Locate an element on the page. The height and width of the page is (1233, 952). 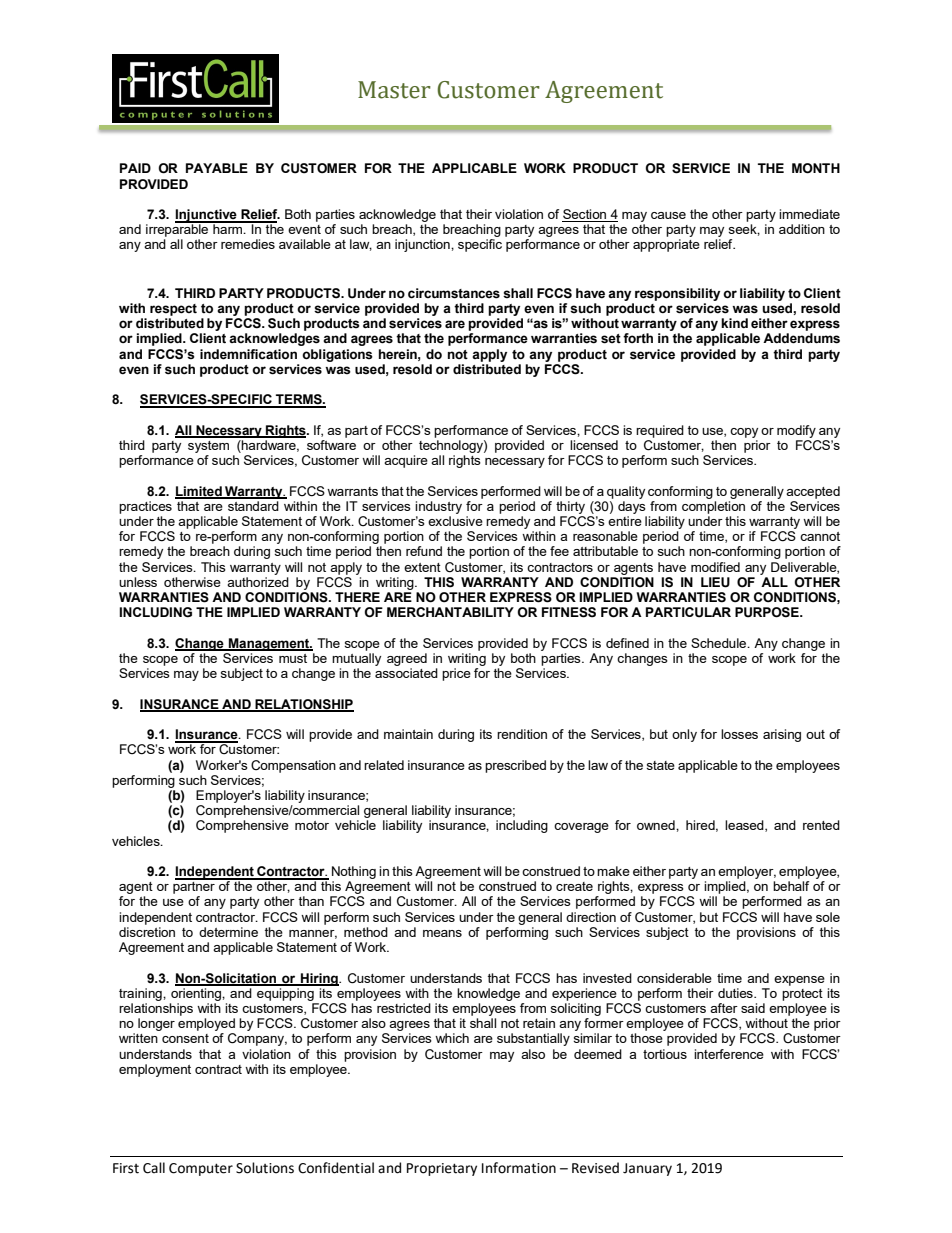
authorized is located at coordinates (258, 582).
